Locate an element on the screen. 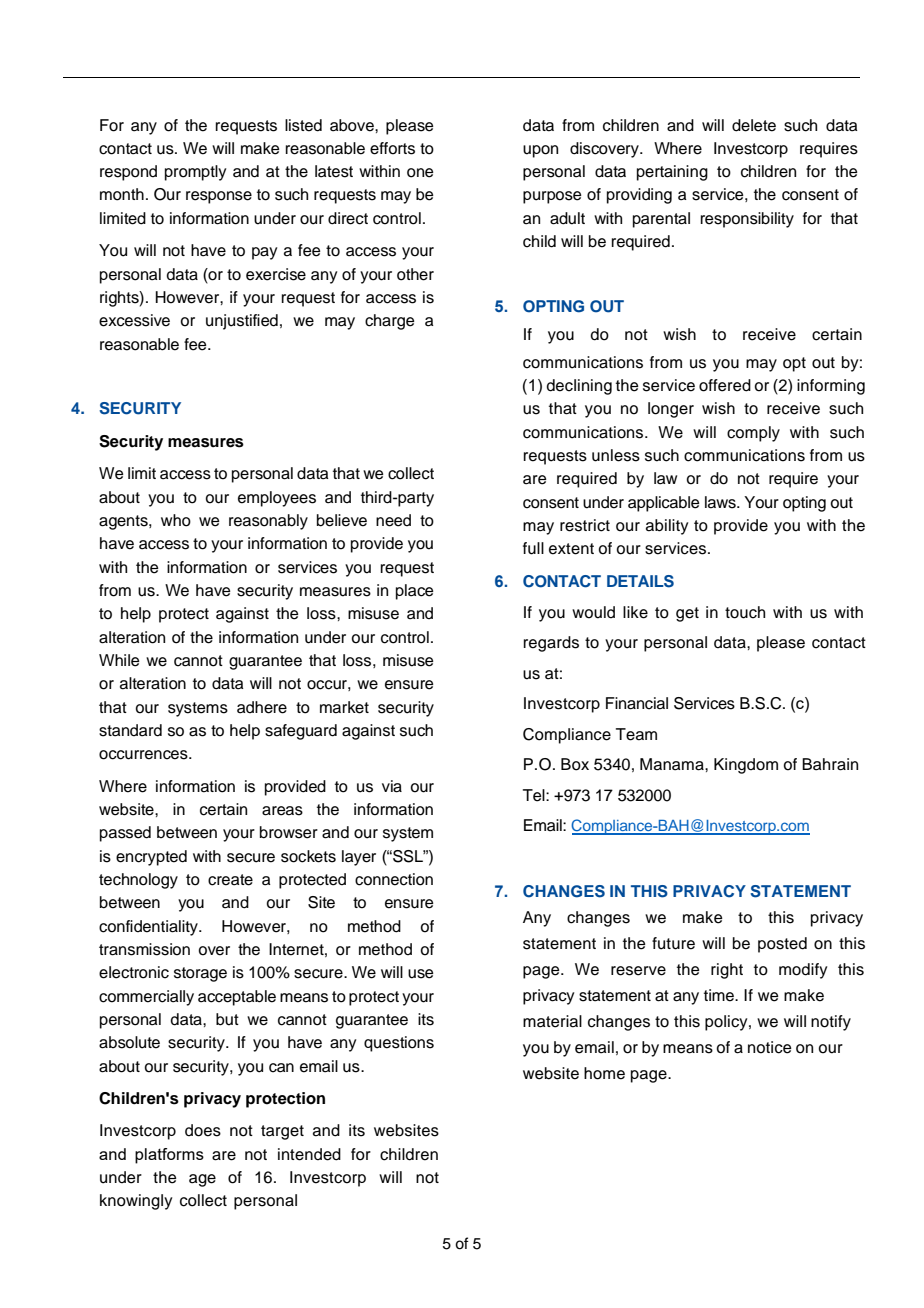 The image size is (924, 1308). delete is located at coordinates (754, 125).
